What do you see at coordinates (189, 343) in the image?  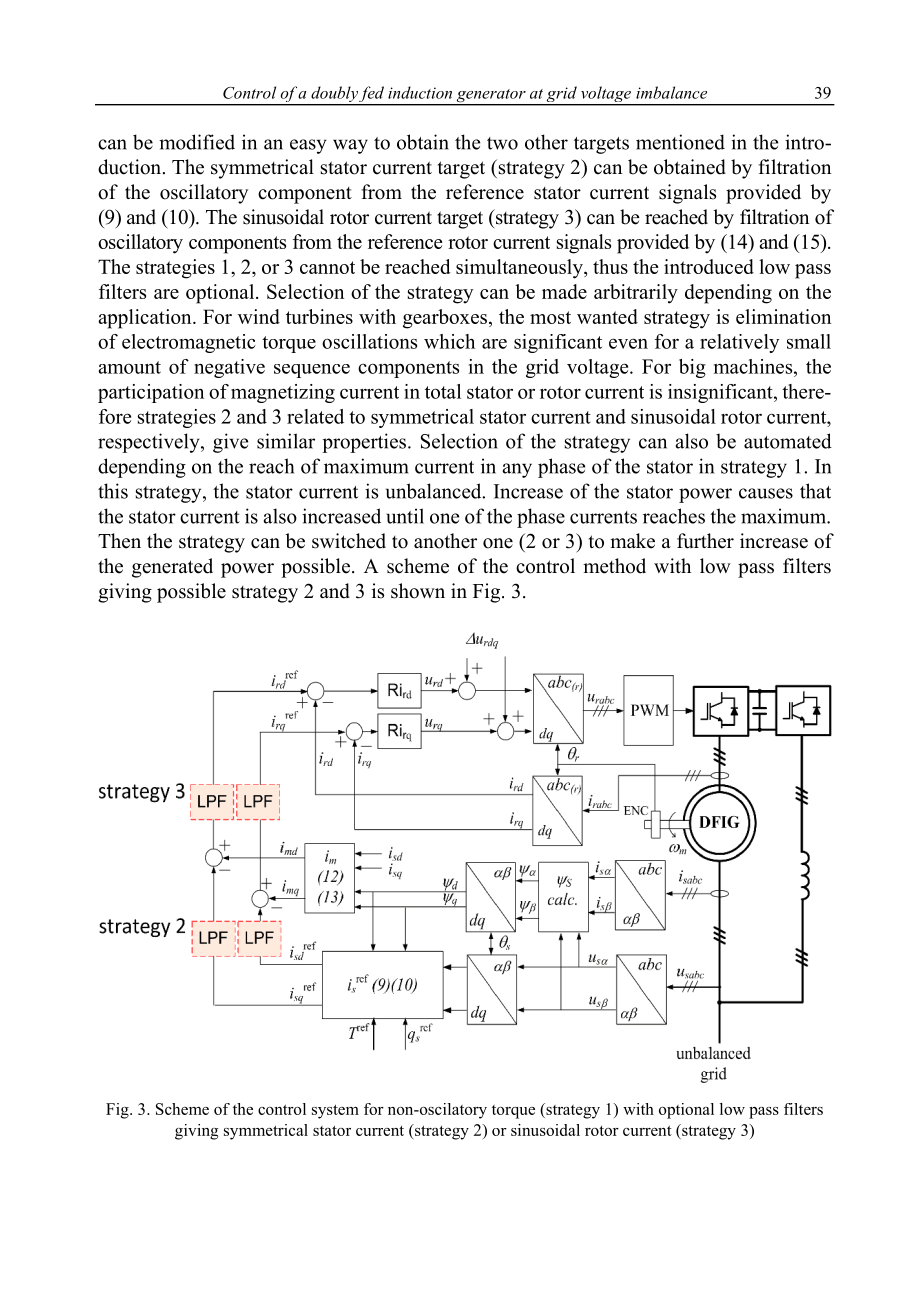 I see `electromagnetic` at bounding box center [189, 343].
